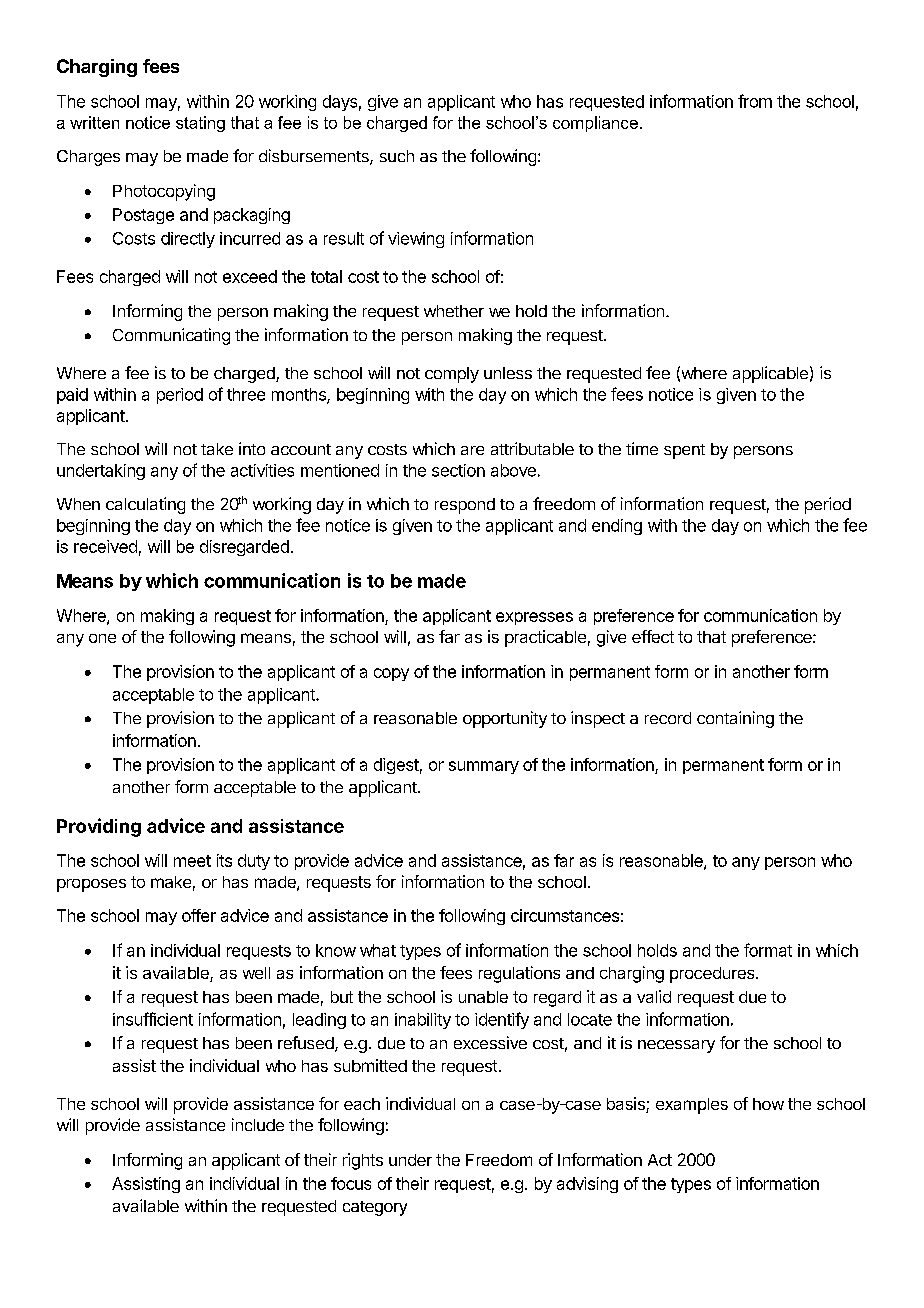 The image size is (924, 1308). I want to click on include, so click(258, 1124).
